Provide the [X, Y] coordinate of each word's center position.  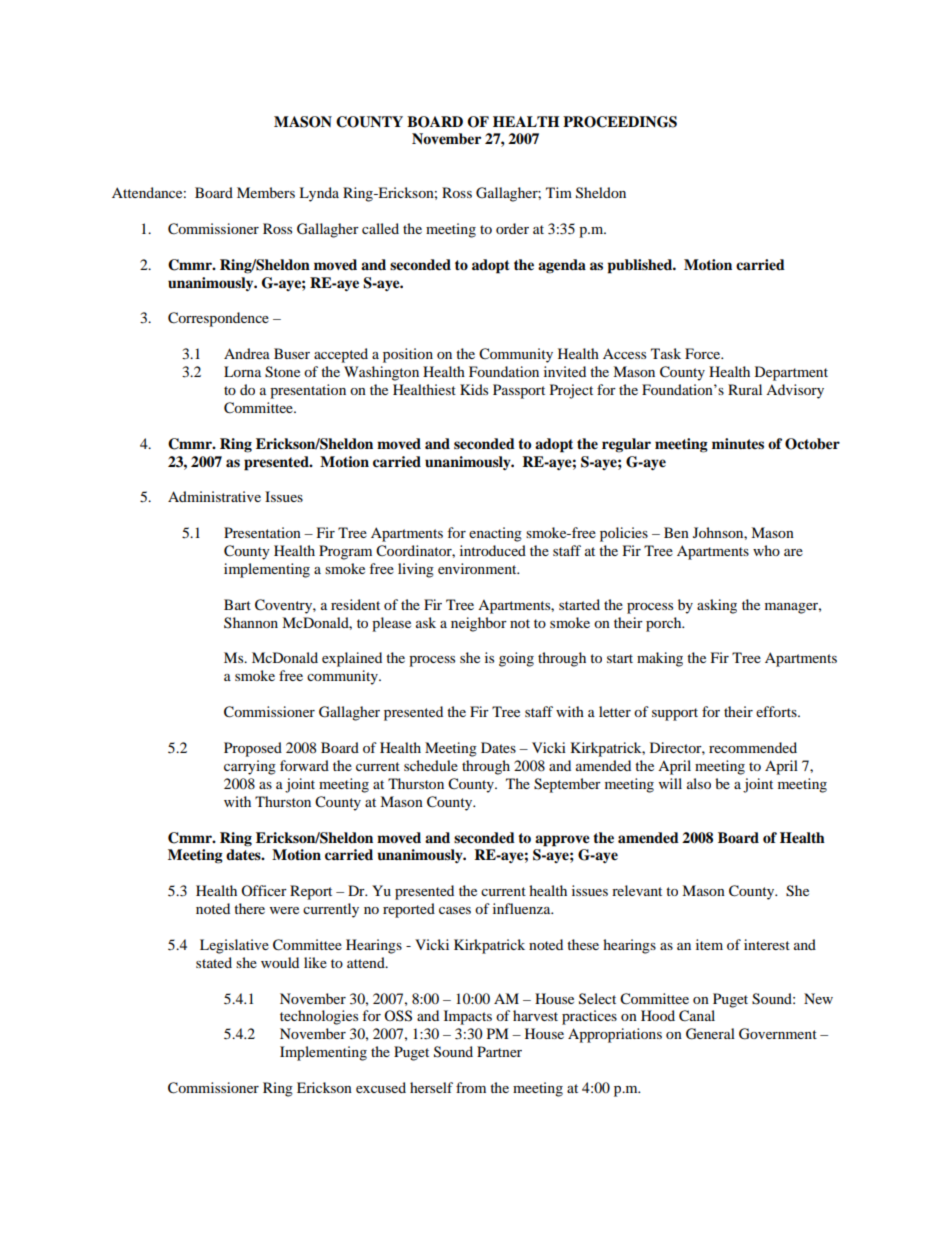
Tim [559, 192]
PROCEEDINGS [620, 122]
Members [266, 192]
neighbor [479, 624]
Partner [499, 1051]
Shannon [251, 623]
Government [778, 1034]
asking [717, 606]
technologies [319, 1017]
